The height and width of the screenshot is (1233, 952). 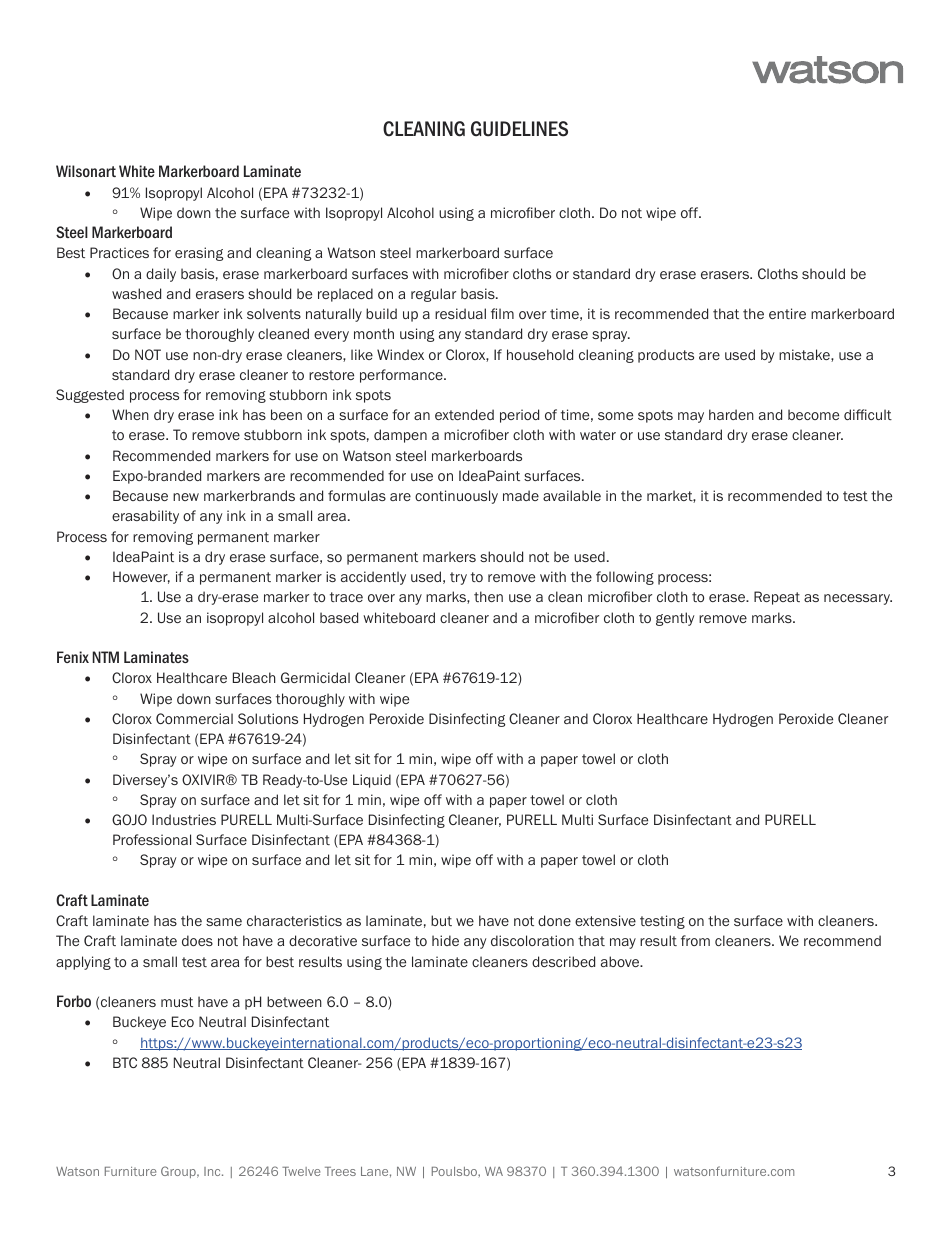 What do you see at coordinates (184, 819) in the screenshot?
I see `Industries` at bounding box center [184, 819].
